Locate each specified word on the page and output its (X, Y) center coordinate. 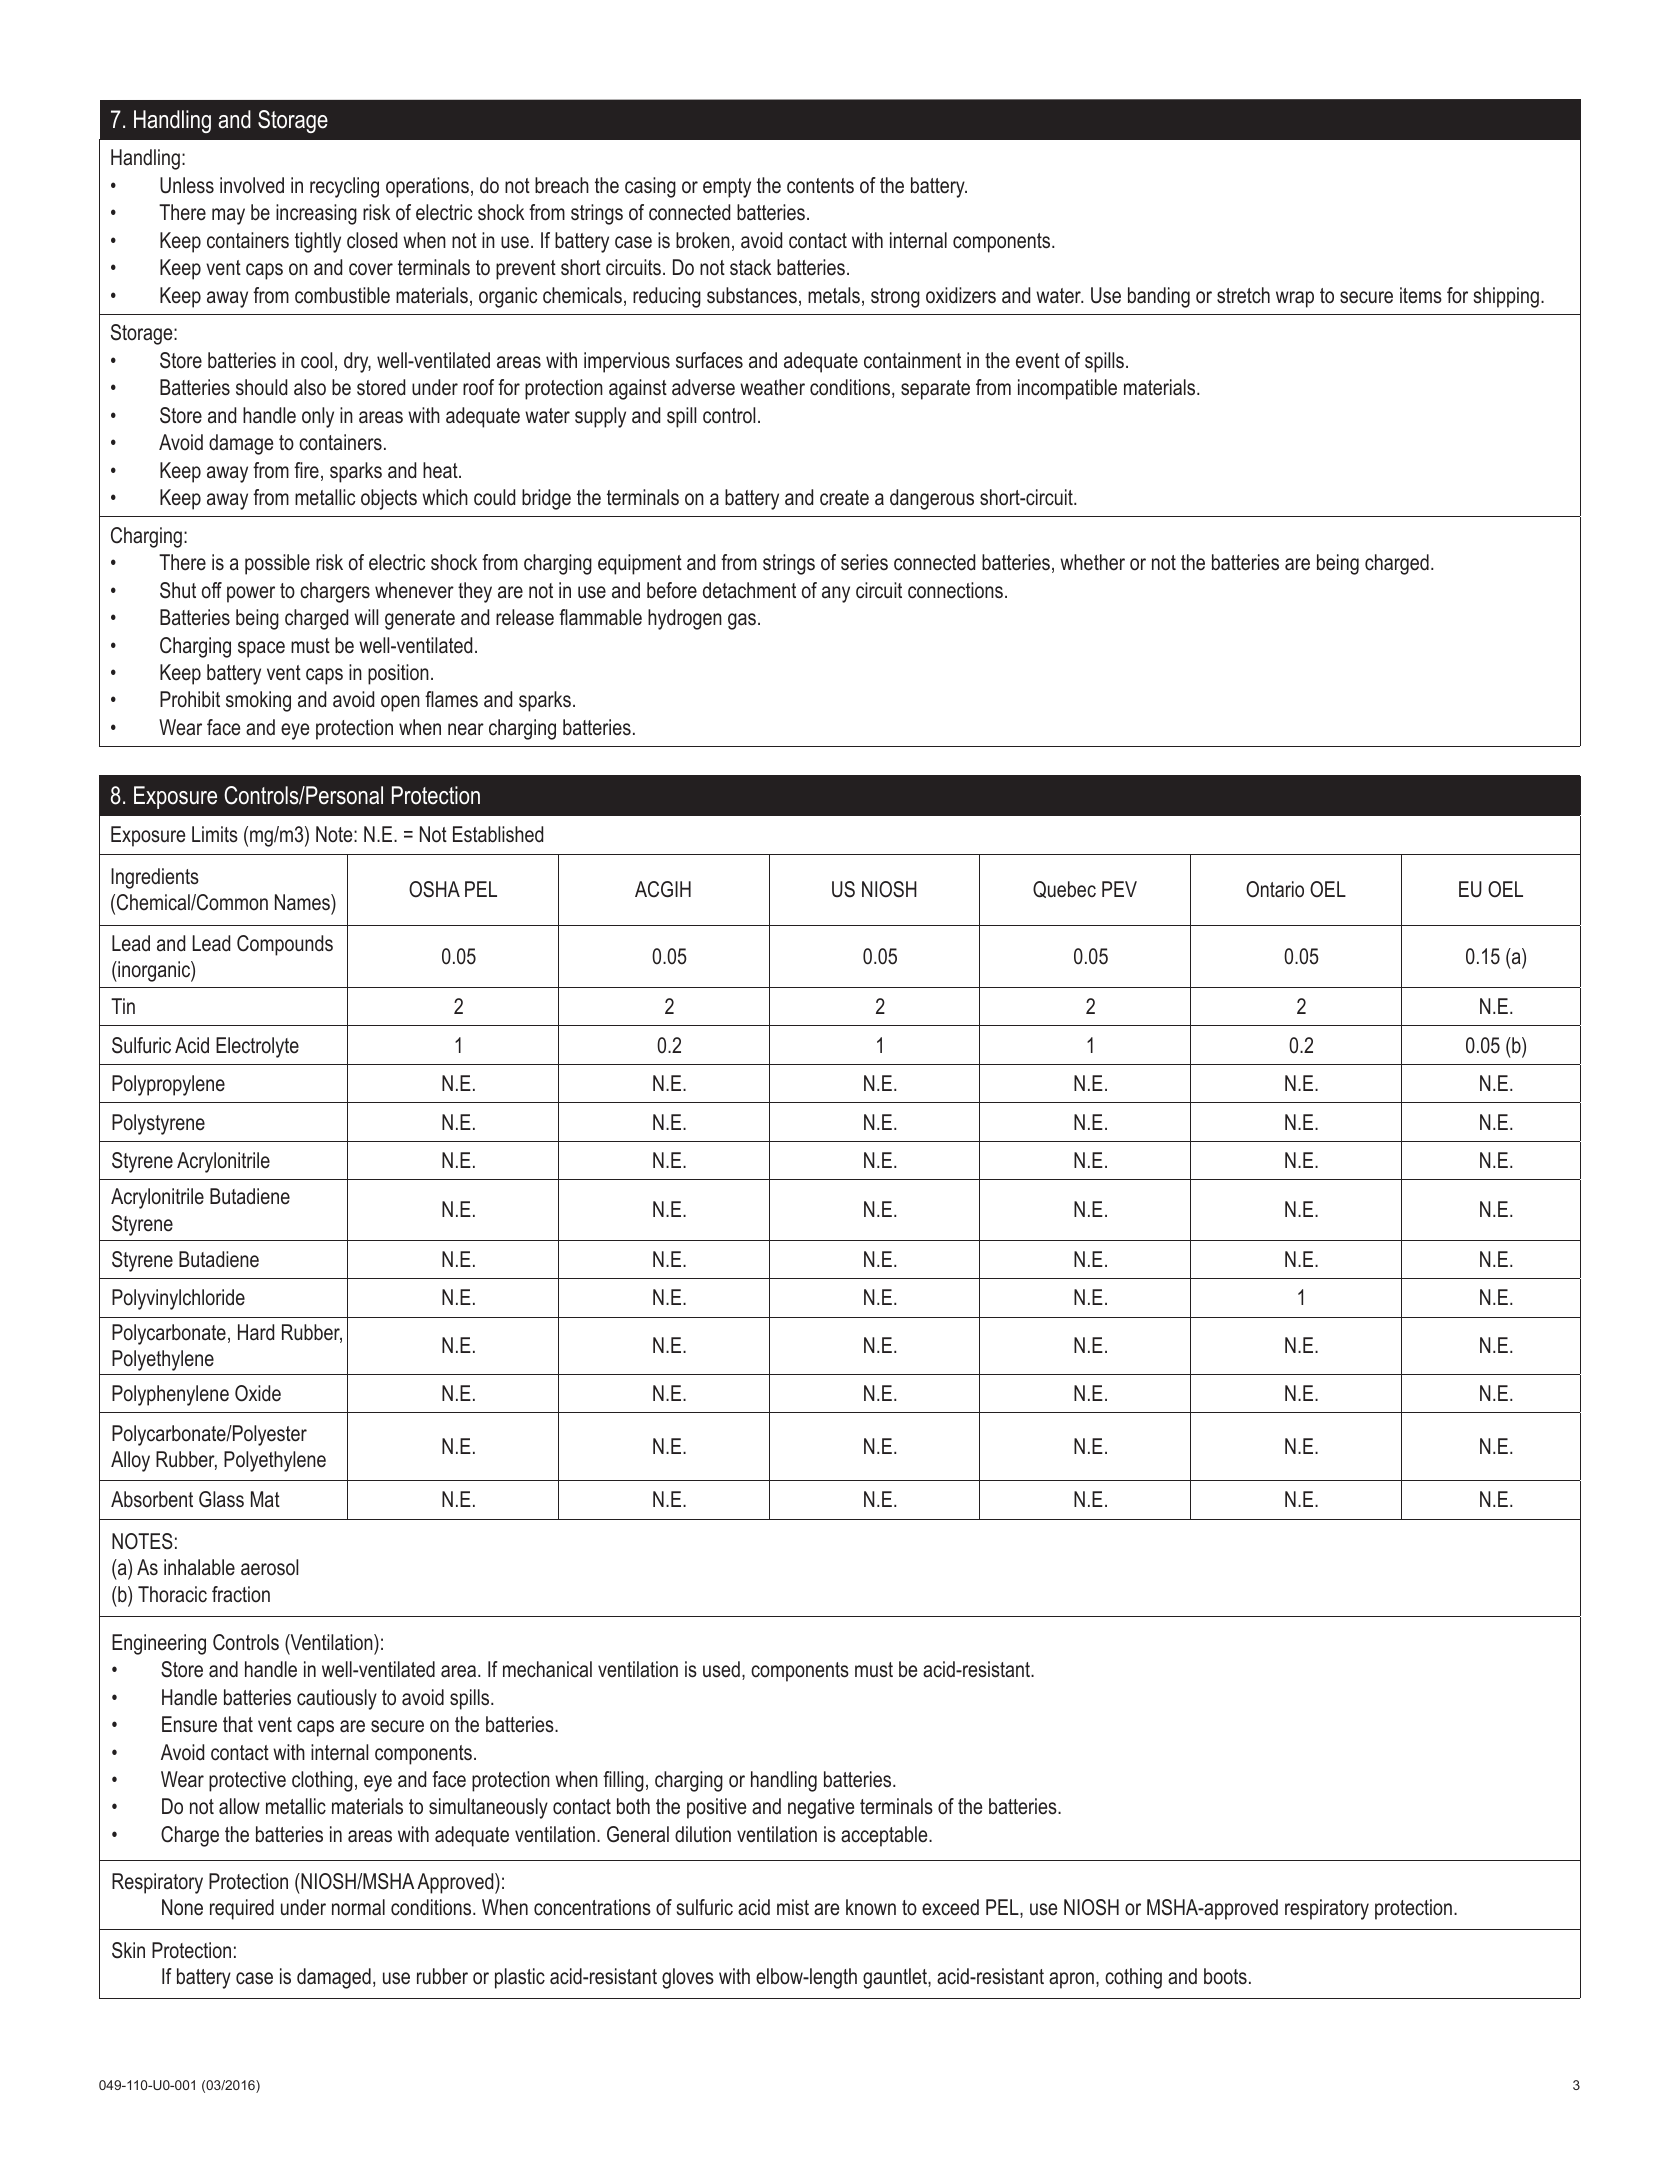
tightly (318, 242)
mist (793, 1907)
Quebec (1064, 889)
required (242, 1909)
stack (750, 267)
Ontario (1275, 889)
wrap (1295, 299)
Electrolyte (257, 1047)
